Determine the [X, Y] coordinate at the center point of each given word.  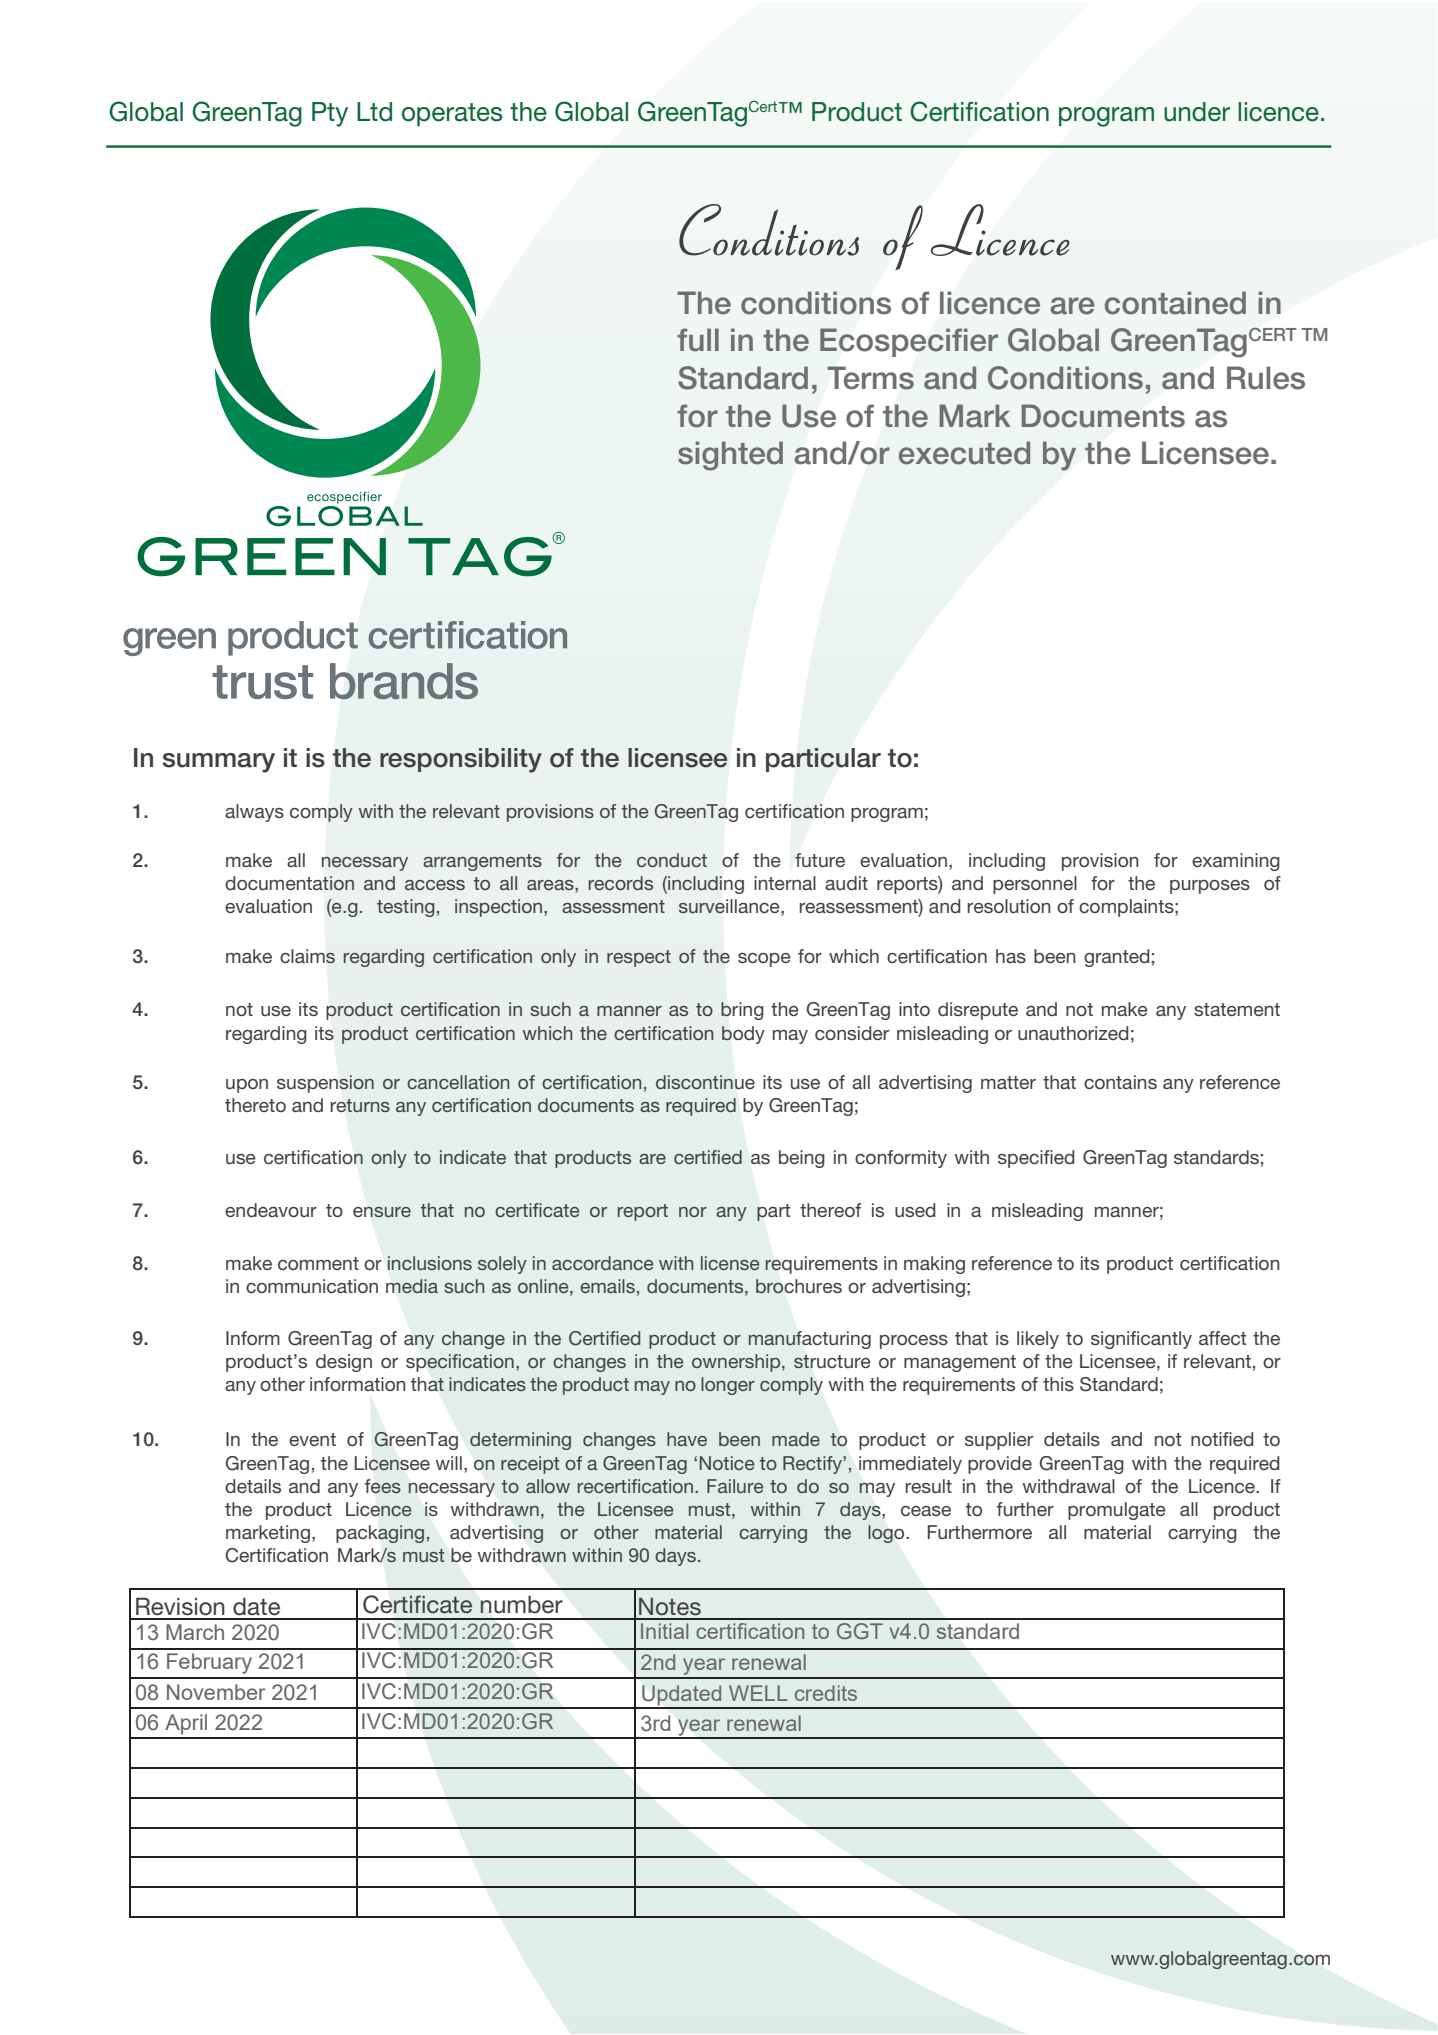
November [216, 1692]
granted [1116, 958]
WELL [758, 1693]
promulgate [1117, 1511]
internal [785, 883]
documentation [289, 883]
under [1197, 112]
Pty [330, 114]
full [698, 340]
